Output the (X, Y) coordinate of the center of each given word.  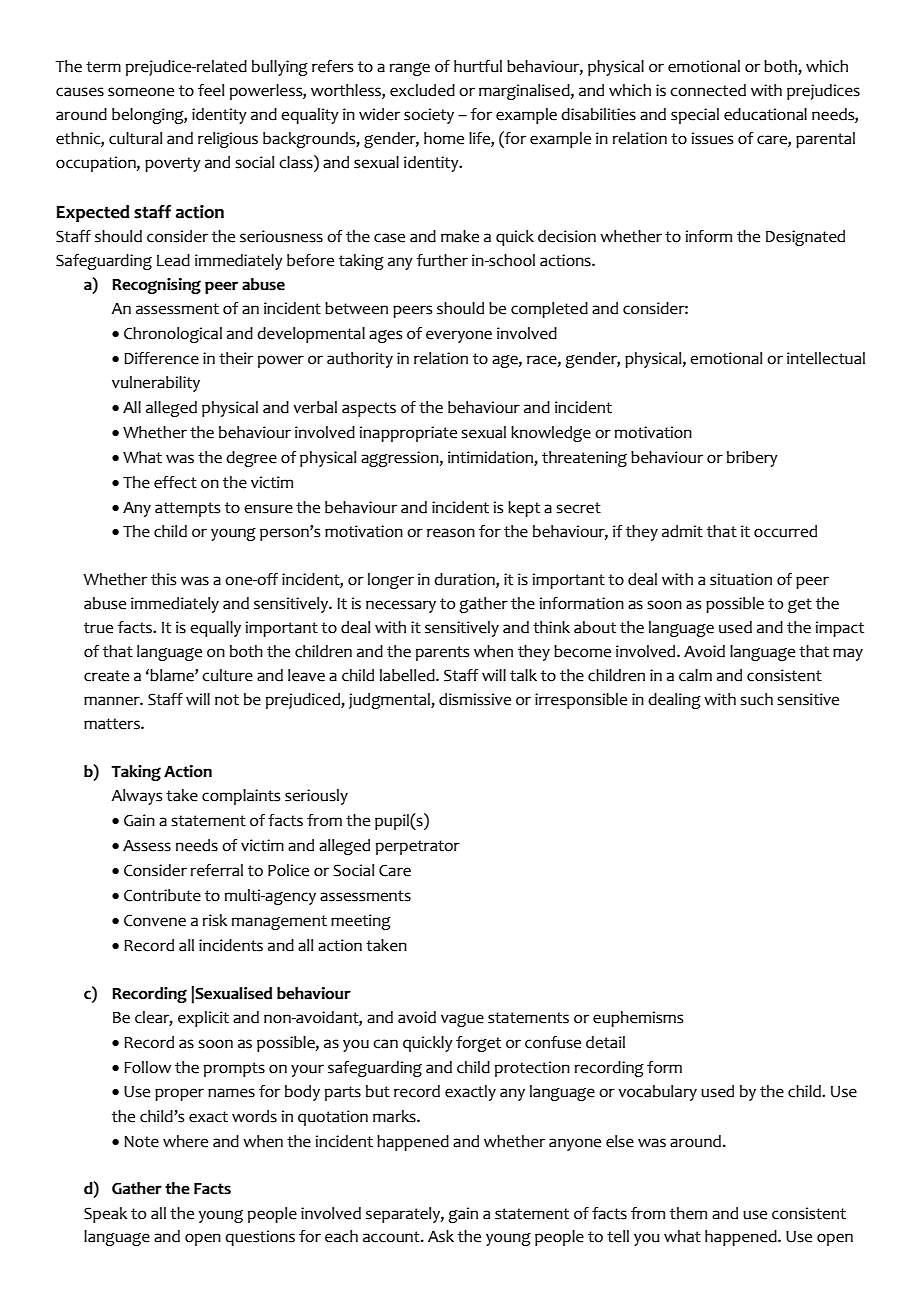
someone (141, 92)
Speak (105, 1215)
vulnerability (156, 384)
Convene (155, 920)
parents (442, 653)
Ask (441, 1236)
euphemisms (638, 1019)
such (756, 699)
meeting (361, 922)
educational (765, 114)
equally (215, 629)
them (688, 1213)
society (429, 116)
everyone (459, 336)
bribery (752, 459)
